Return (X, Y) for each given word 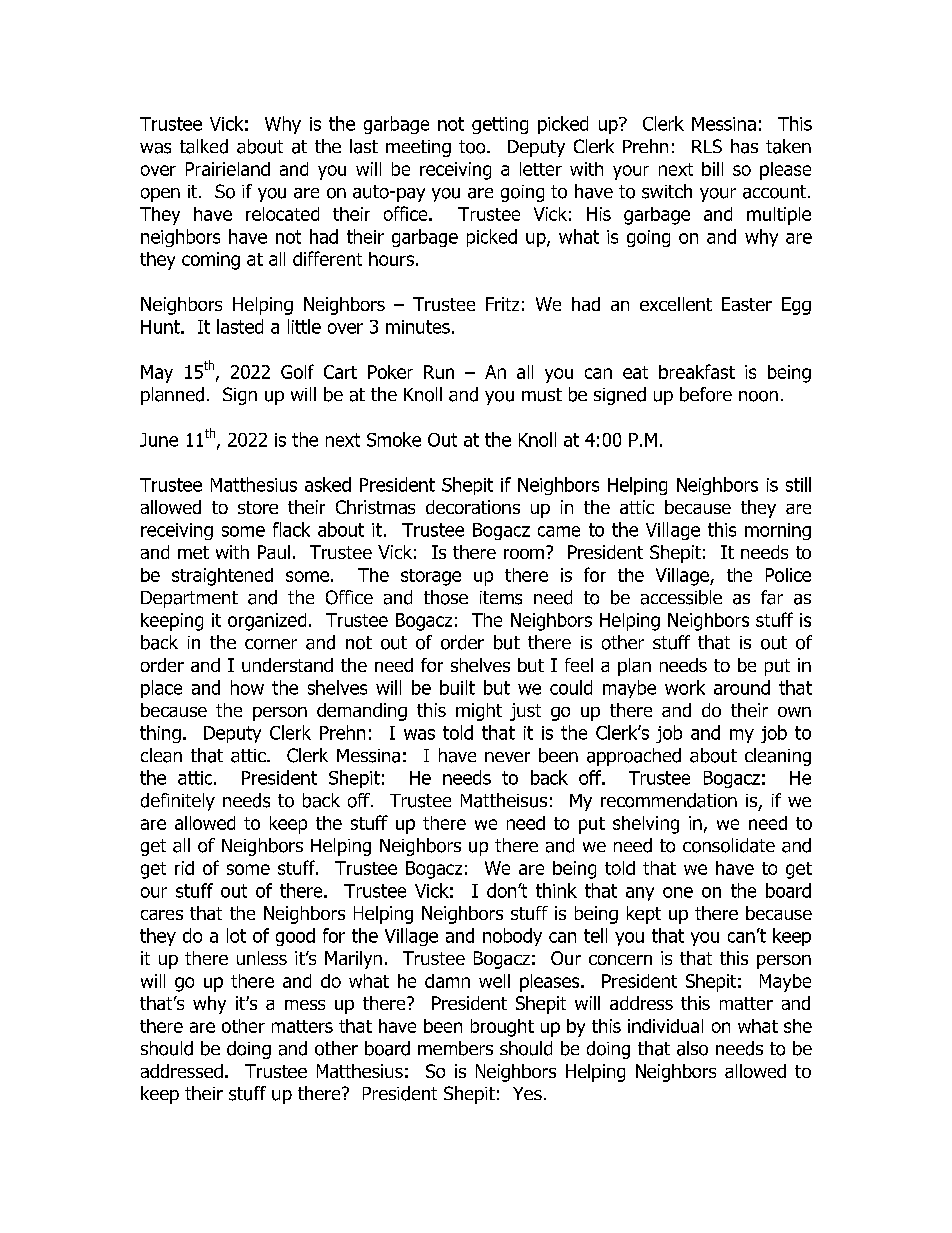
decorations (473, 507)
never (507, 757)
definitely (178, 802)
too (473, 147)
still (798, 484)
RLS (707, 146)
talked (204, 146)
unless (262, 958)
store (258, 507)
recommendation (669, 800)
